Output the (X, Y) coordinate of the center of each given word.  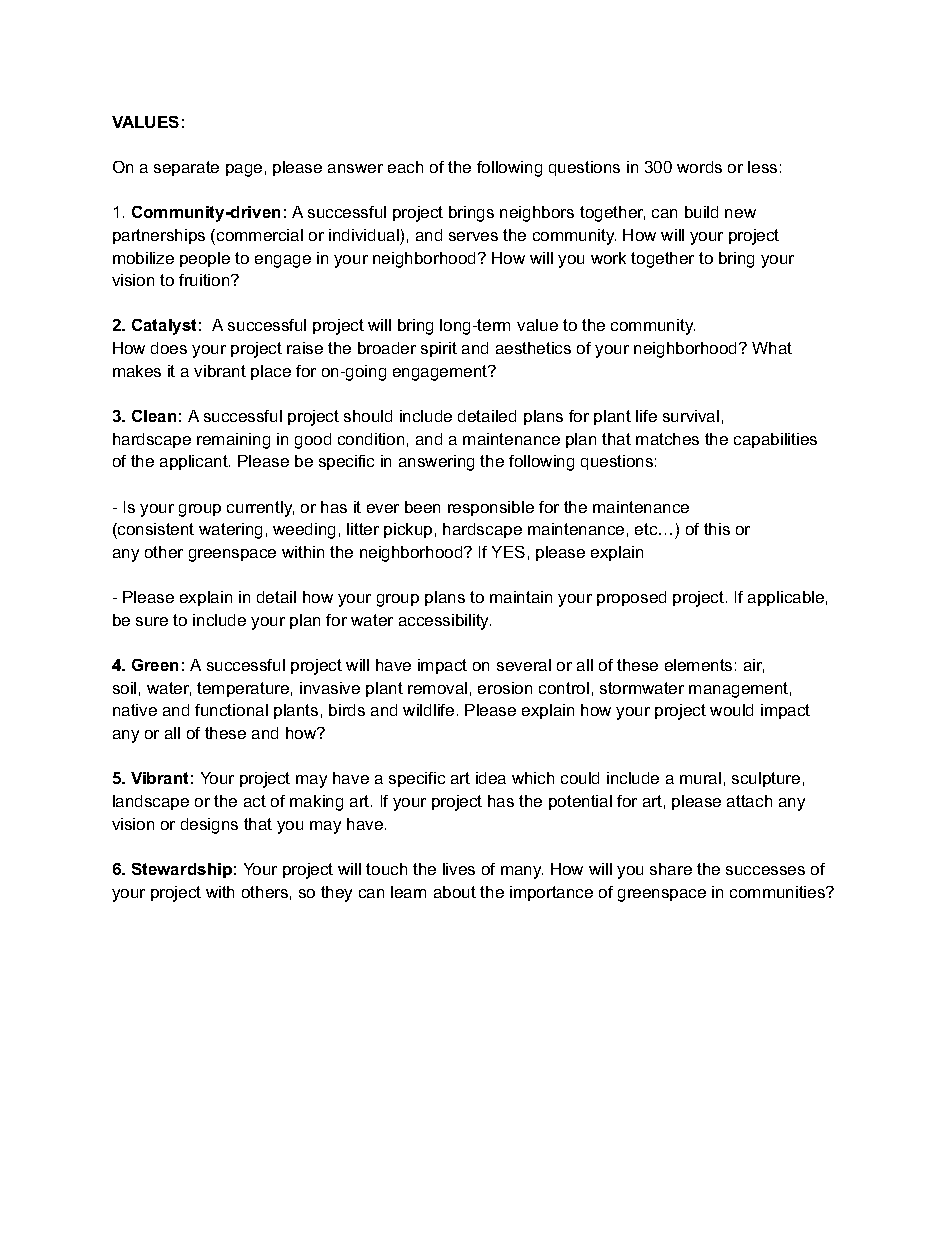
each (405, 167)
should (368, 416)
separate (186, 168)
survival (691, 416)
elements (698, 665)
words (699, 167)
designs (209, 826)
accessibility (445, 622)
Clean (154, 416)
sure (152, 621)
